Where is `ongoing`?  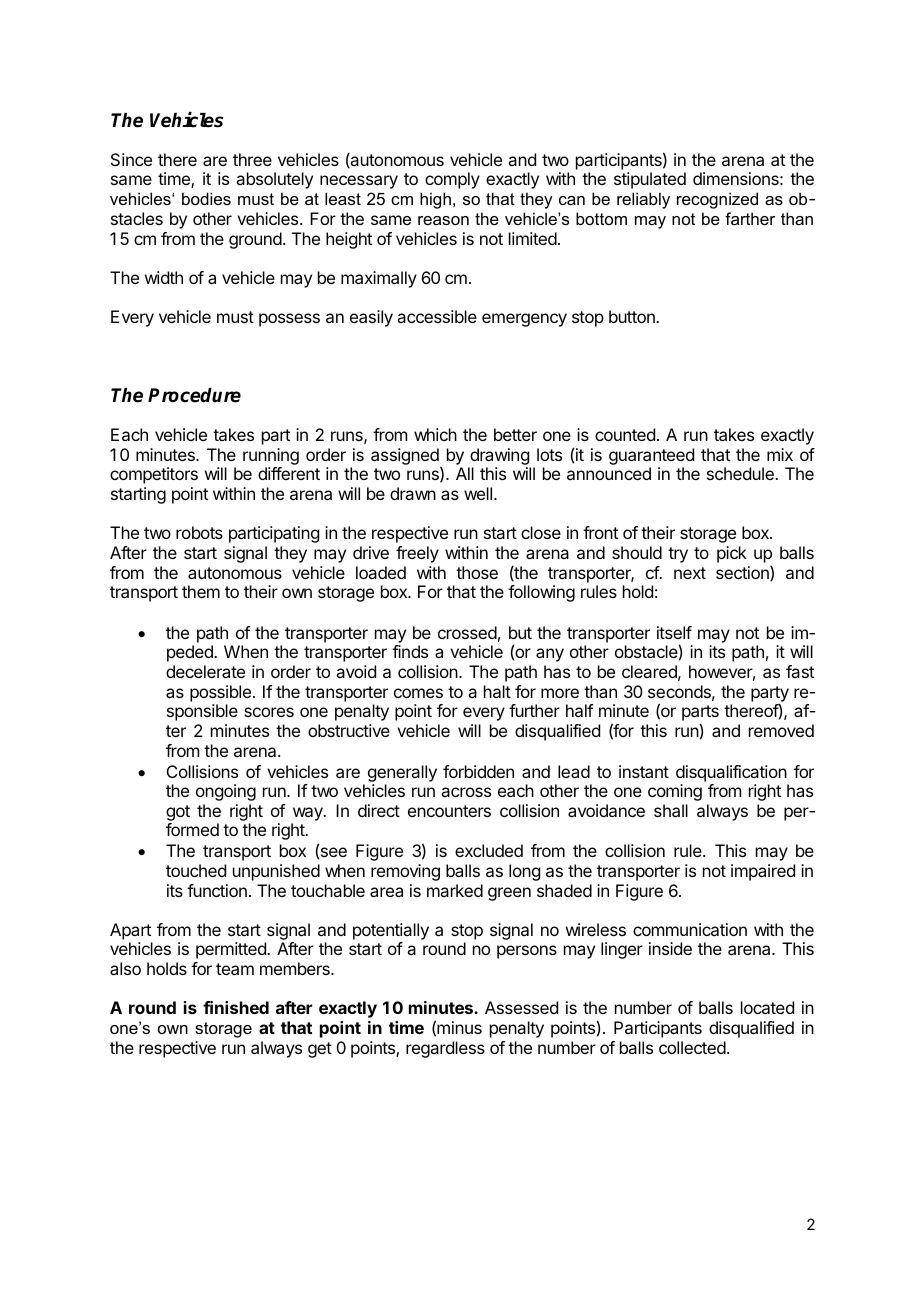 ongoing is located at coordinates (226, 792).
